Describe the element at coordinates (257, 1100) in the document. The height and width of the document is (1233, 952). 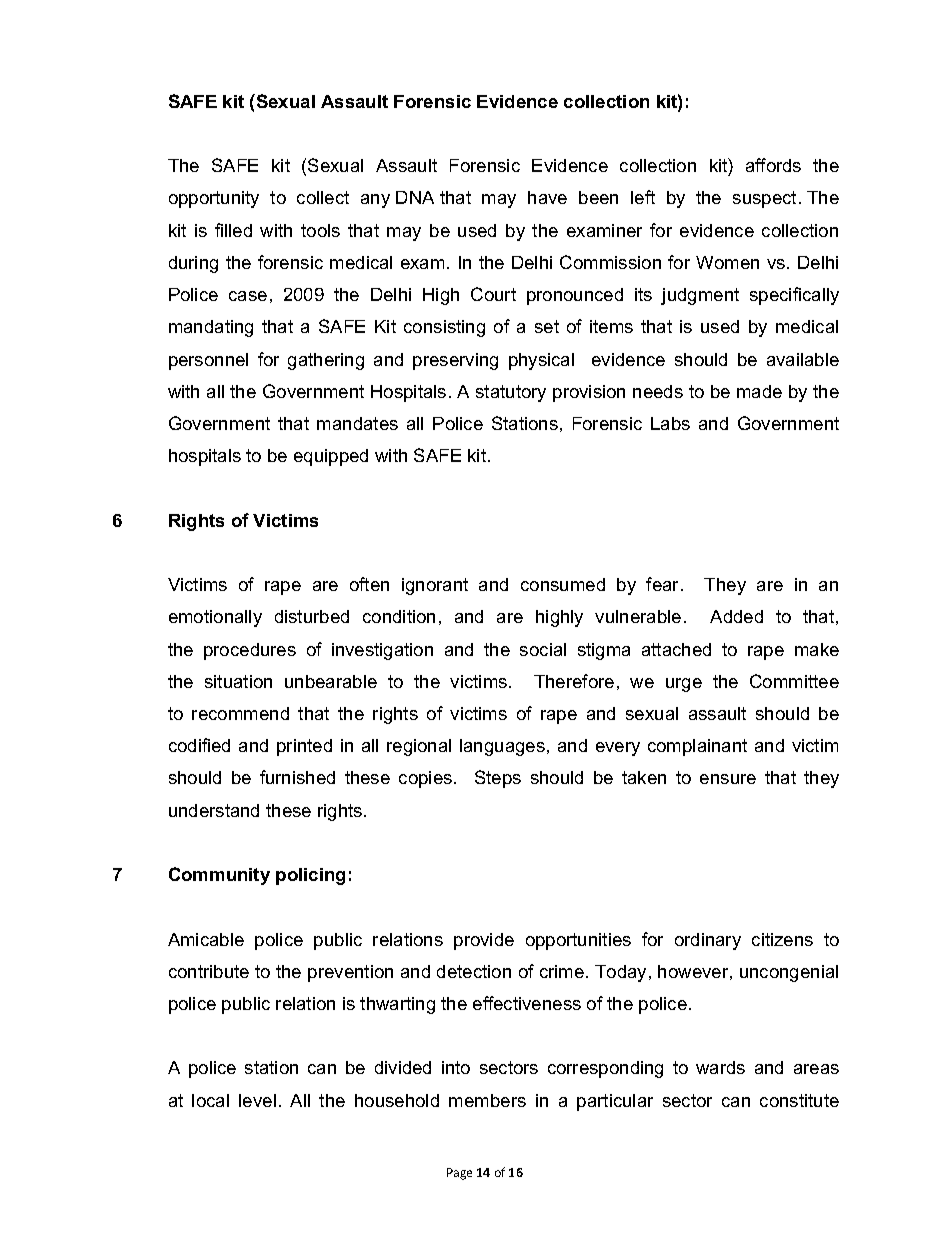
I see `level` at that location.
